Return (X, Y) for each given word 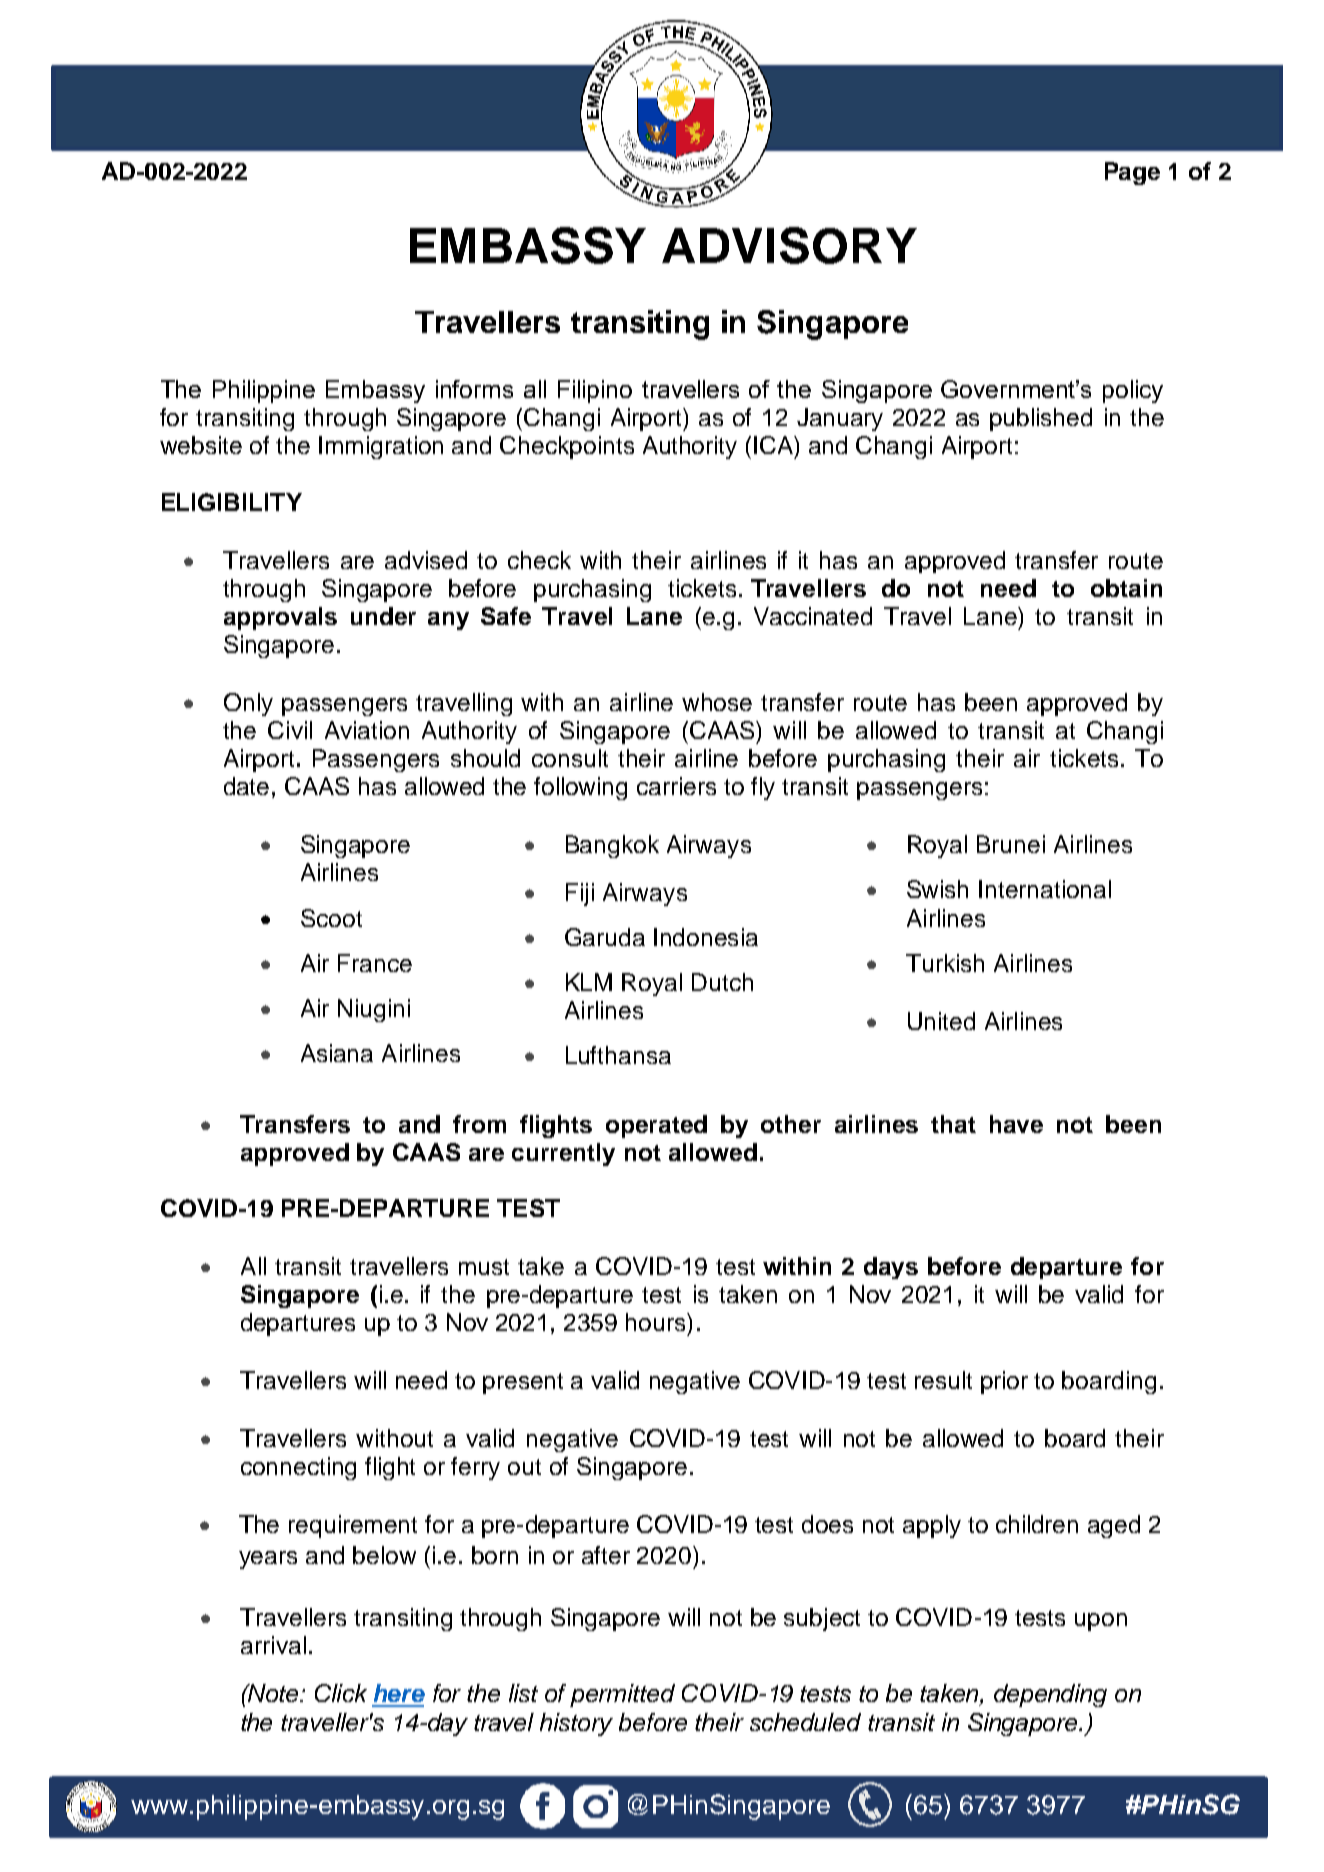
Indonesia (706, 937)
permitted (622, 1695)
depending (1050, 1695)
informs (474, 389)
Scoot (331, 918)
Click (341, 1693)
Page (1132, 173)
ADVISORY (789, 245)
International (1045, 889)
